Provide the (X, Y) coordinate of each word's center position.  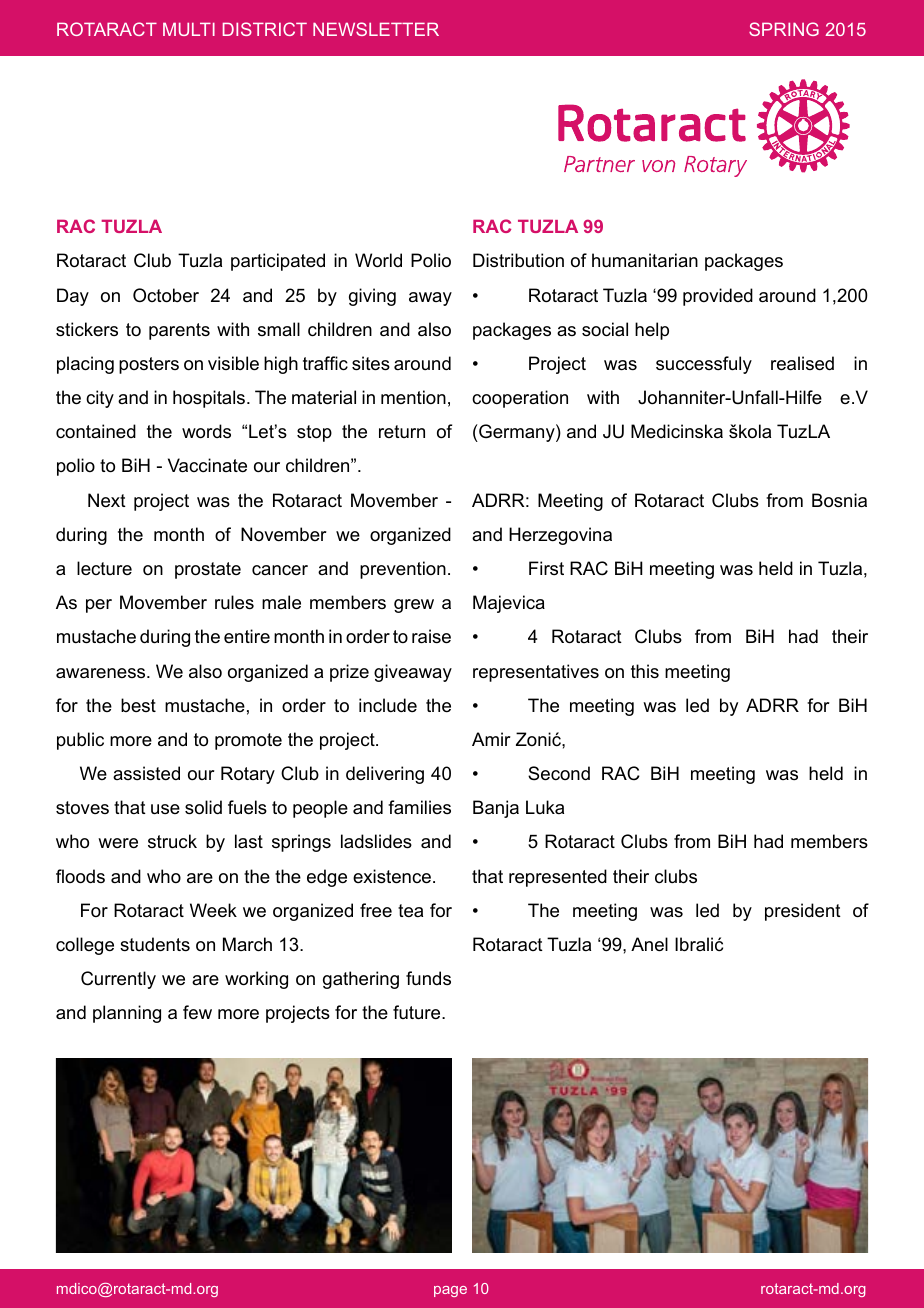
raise (431, 636)
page (450, 1291)
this (645, 671)
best (138, 705)
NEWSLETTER (376, 29)
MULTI (189, 29)
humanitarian (645, 260)
